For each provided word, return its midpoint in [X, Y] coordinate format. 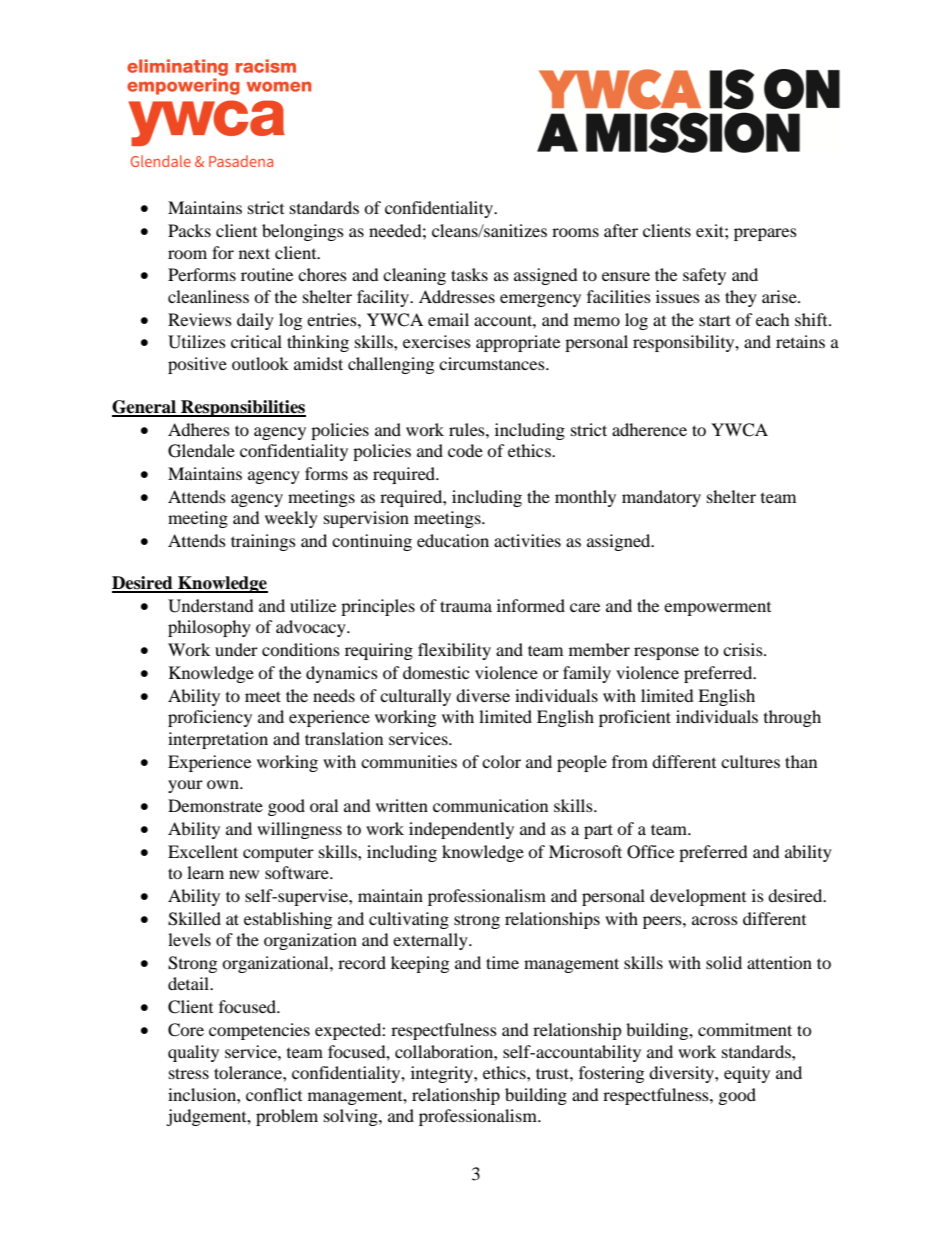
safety [704, 276]
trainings [263, 542]
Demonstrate [215, 805]
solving [352, 1117]
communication [490, 805]
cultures [750, 761]
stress [189, 1073]
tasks [469, 274]
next [254, 253]
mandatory [661, 498]
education [453, 540]
